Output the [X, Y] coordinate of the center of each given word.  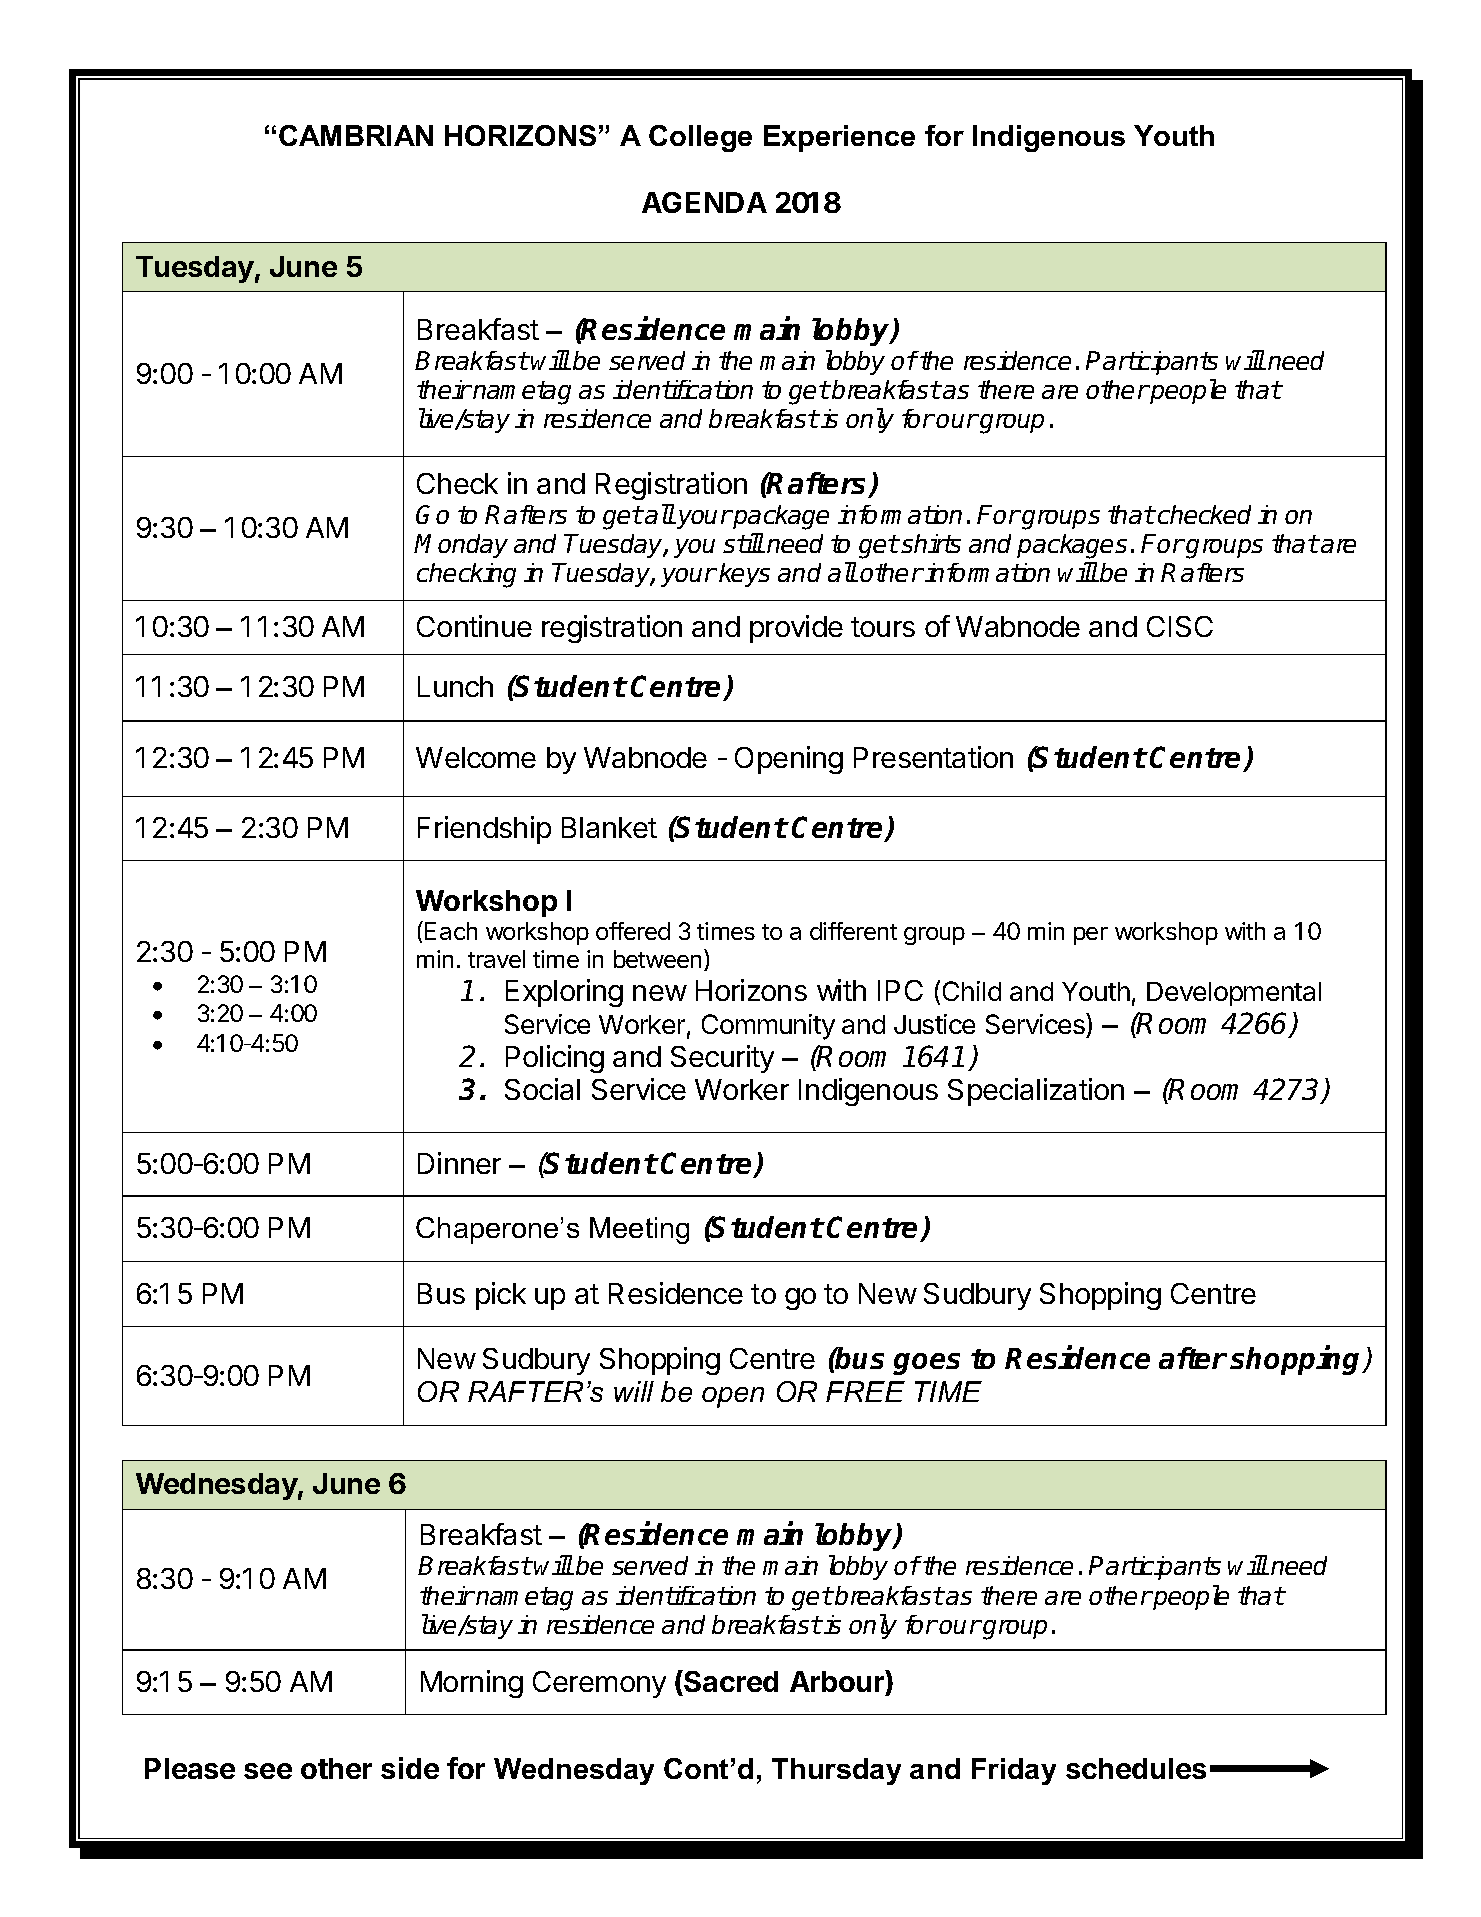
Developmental [1234, 994]
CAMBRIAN [356, 135]
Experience [839, 138]
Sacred [730, 1681]
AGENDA [704, 202]
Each [451, 931]
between [657, 959]
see [268, 1771]
